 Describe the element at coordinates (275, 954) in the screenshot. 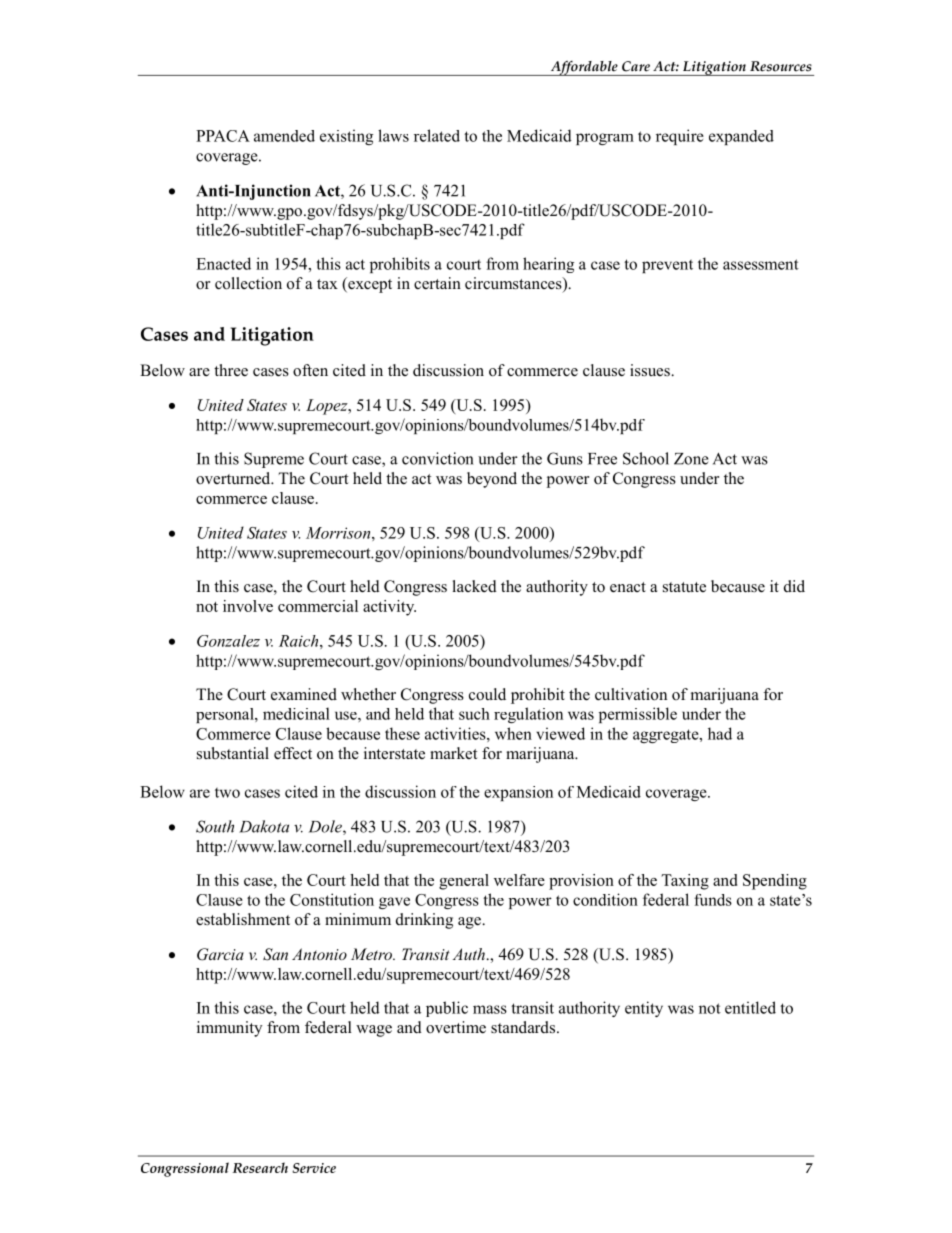

I see `San` at that location.
